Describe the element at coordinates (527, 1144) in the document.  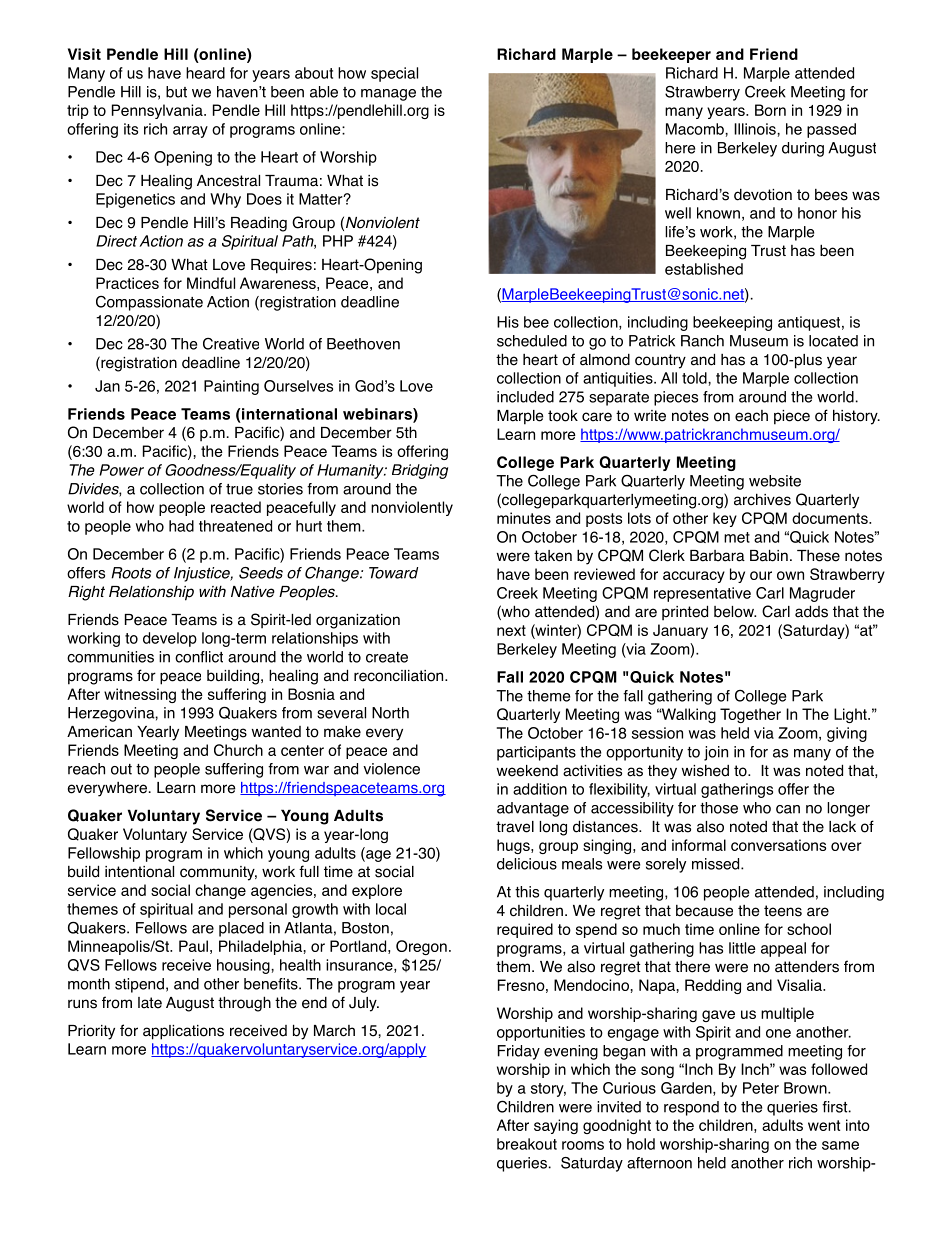
I see `breakout` at that location.
